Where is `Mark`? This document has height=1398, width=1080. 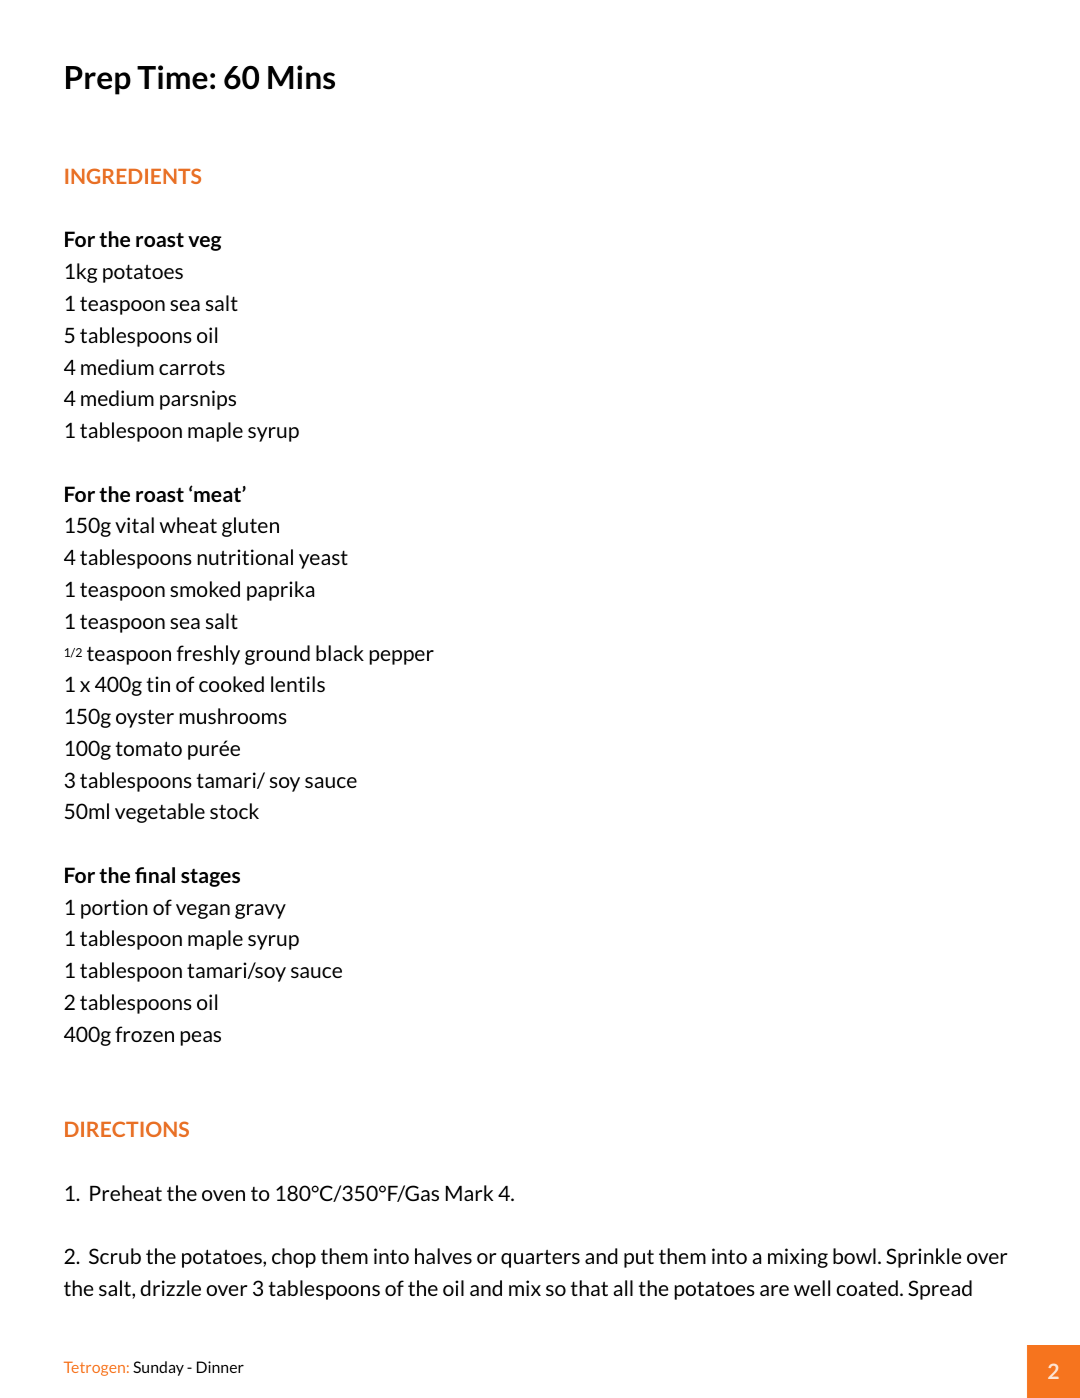 Mark is located at coordinates (469, 1193).
